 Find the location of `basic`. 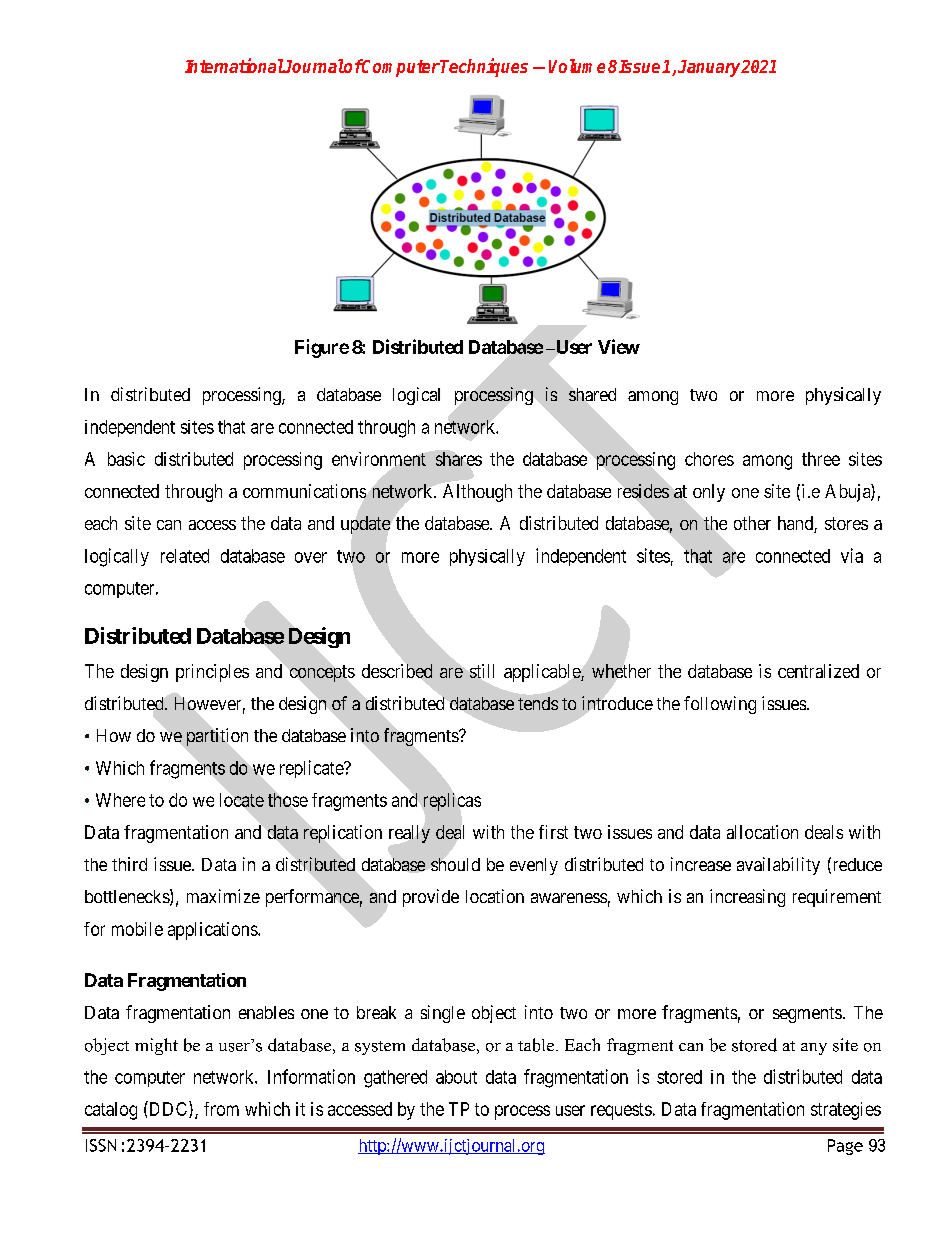

basic is located at coordinates (126, 459).
